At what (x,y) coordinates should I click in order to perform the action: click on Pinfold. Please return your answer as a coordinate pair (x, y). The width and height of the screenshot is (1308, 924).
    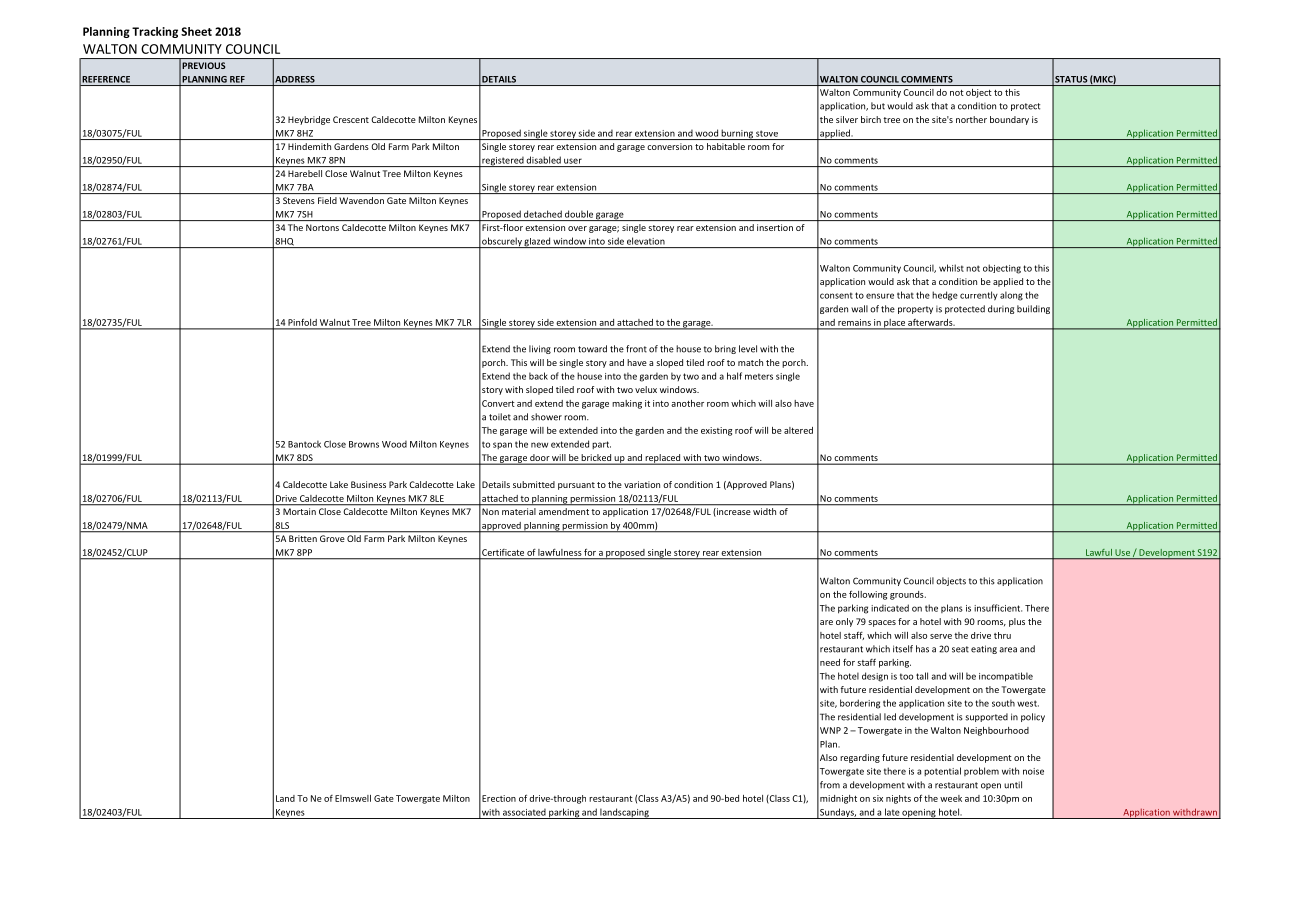
    Looking at the image, I should click on (302, 322).
